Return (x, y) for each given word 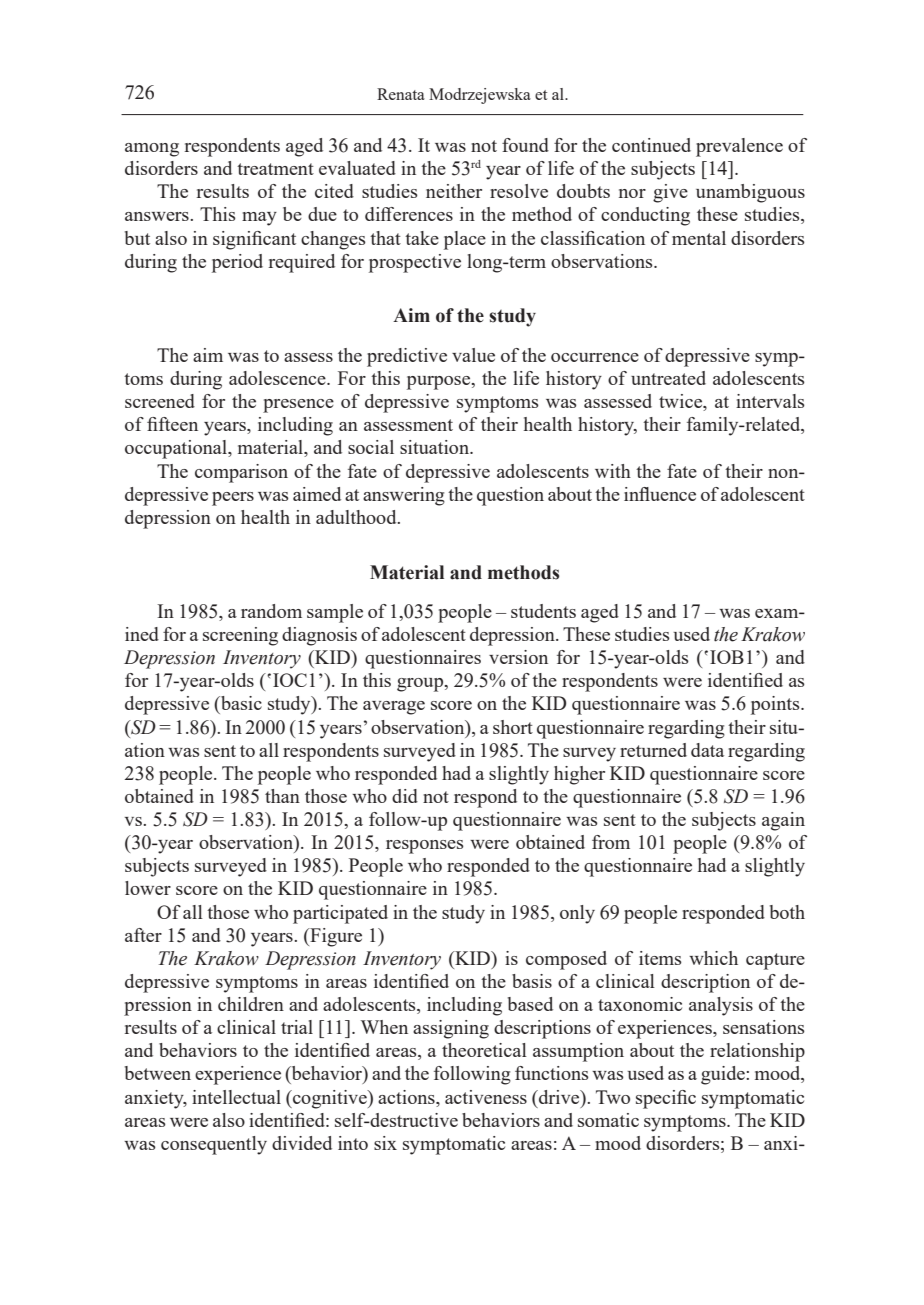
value (473, 355)
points (776, 705)
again (783, 821)
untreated (668, 378)
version (518, 657)
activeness (486, 1097)
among (152, 150)
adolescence (278, 378)
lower (148, 888)
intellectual (236, 1097)
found (525, 145)
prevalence (739, 147)
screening (240, 636)
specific (666, 1099)
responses (425, 847)
